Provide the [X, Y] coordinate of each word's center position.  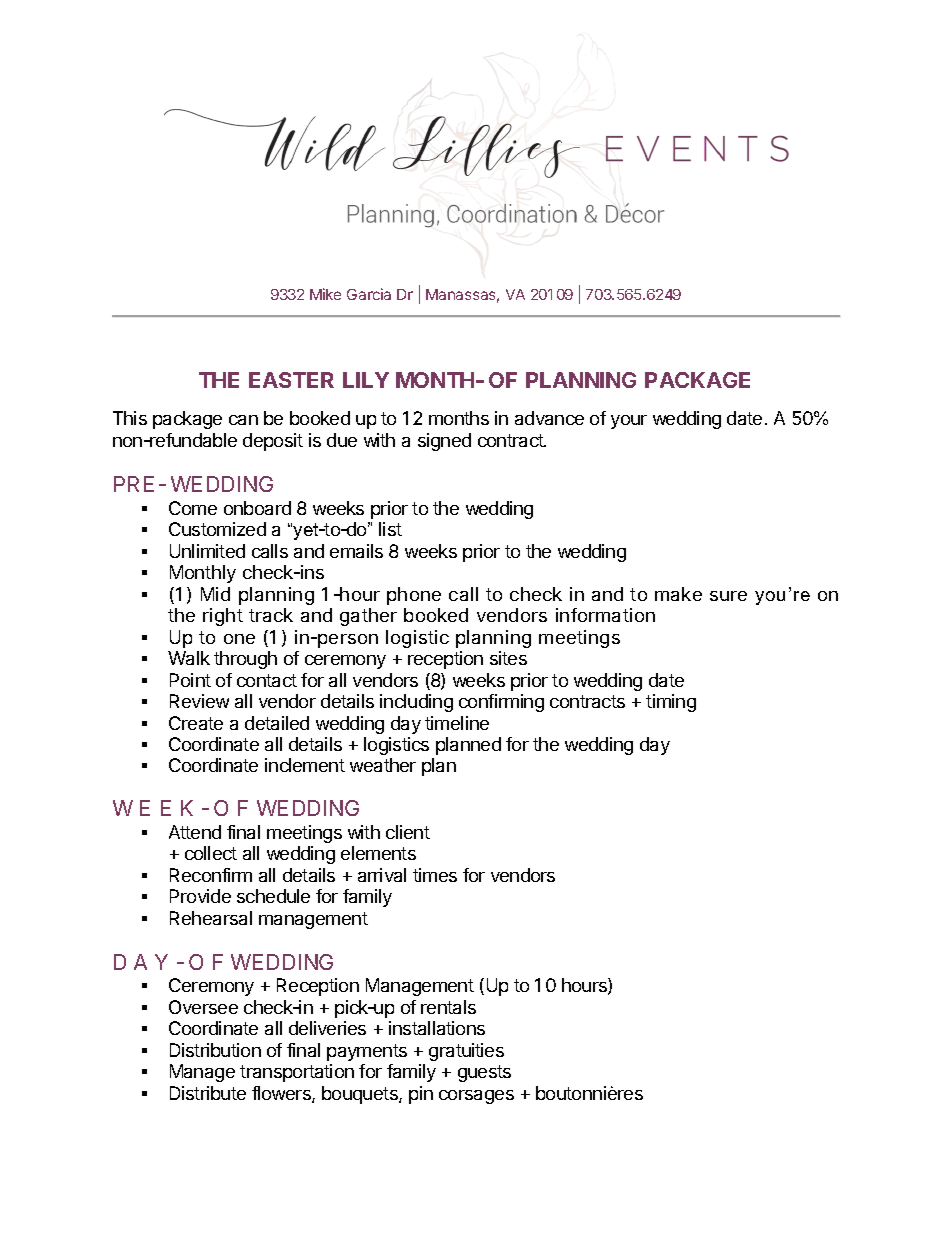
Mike [325, 294]
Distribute [208, 1093]
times [435, 875]
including [416, 703]
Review [199, 701]
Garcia [369, 294]
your [629, 422]
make [678, 594]
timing [671, 703]
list [390, 529]
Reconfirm [211, 875]
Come [193, 508]
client [408, 832]
